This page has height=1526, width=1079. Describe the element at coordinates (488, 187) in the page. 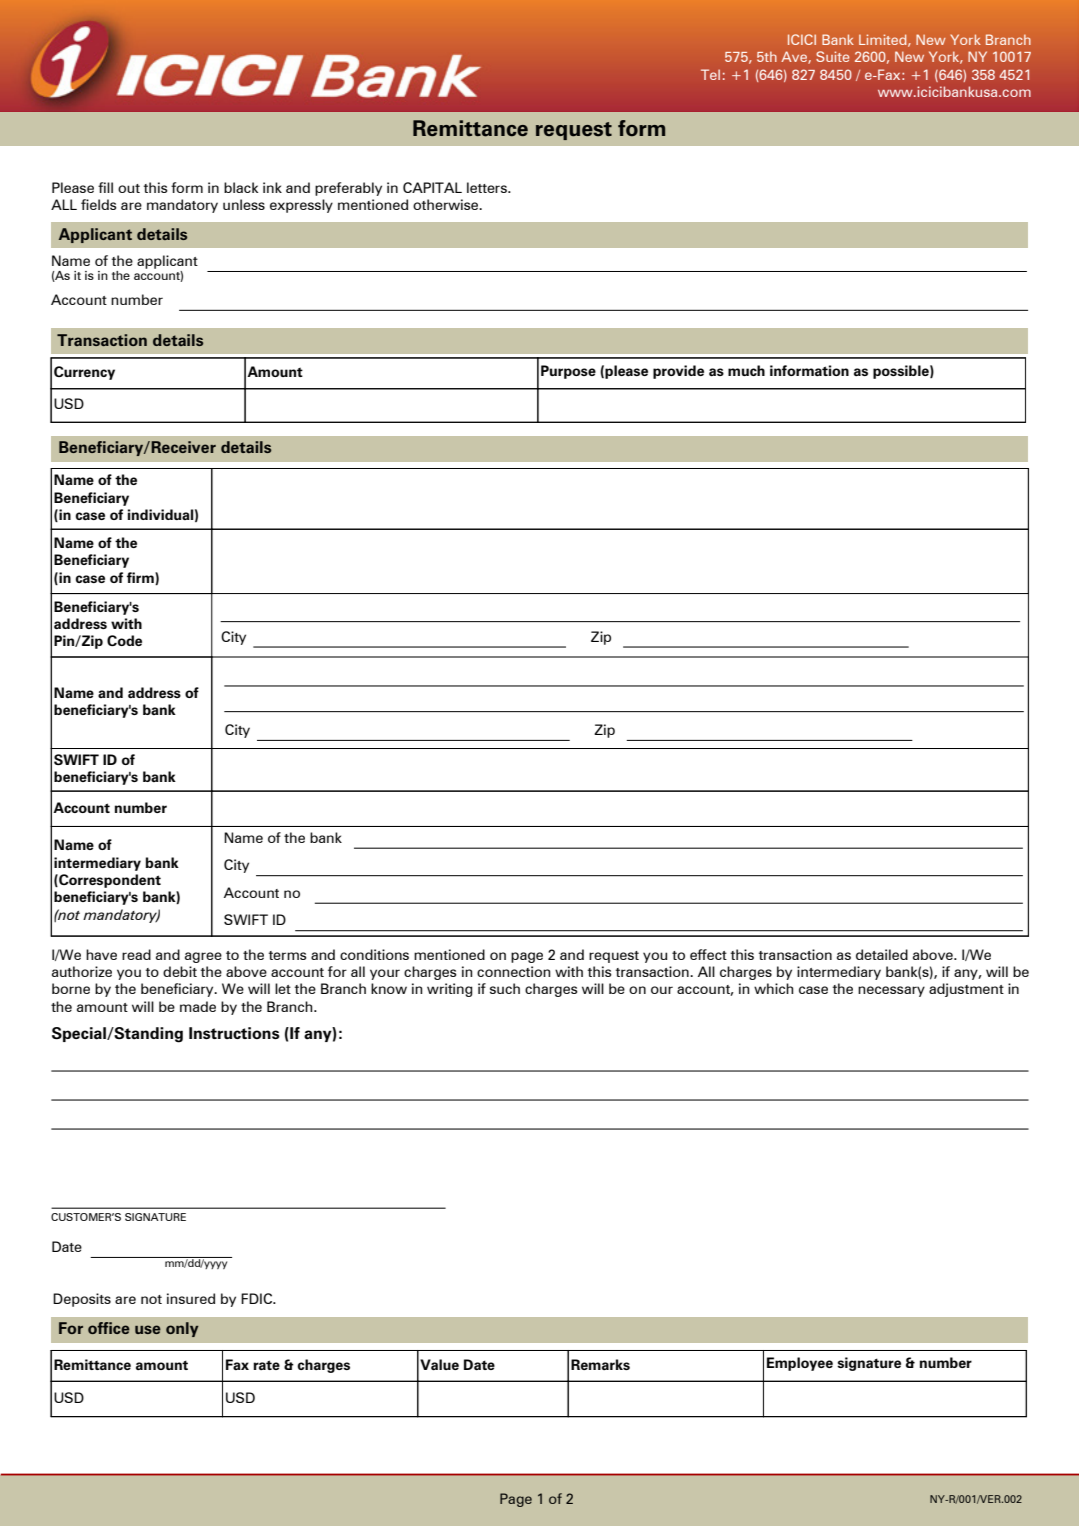

I see `letters` at that location.
